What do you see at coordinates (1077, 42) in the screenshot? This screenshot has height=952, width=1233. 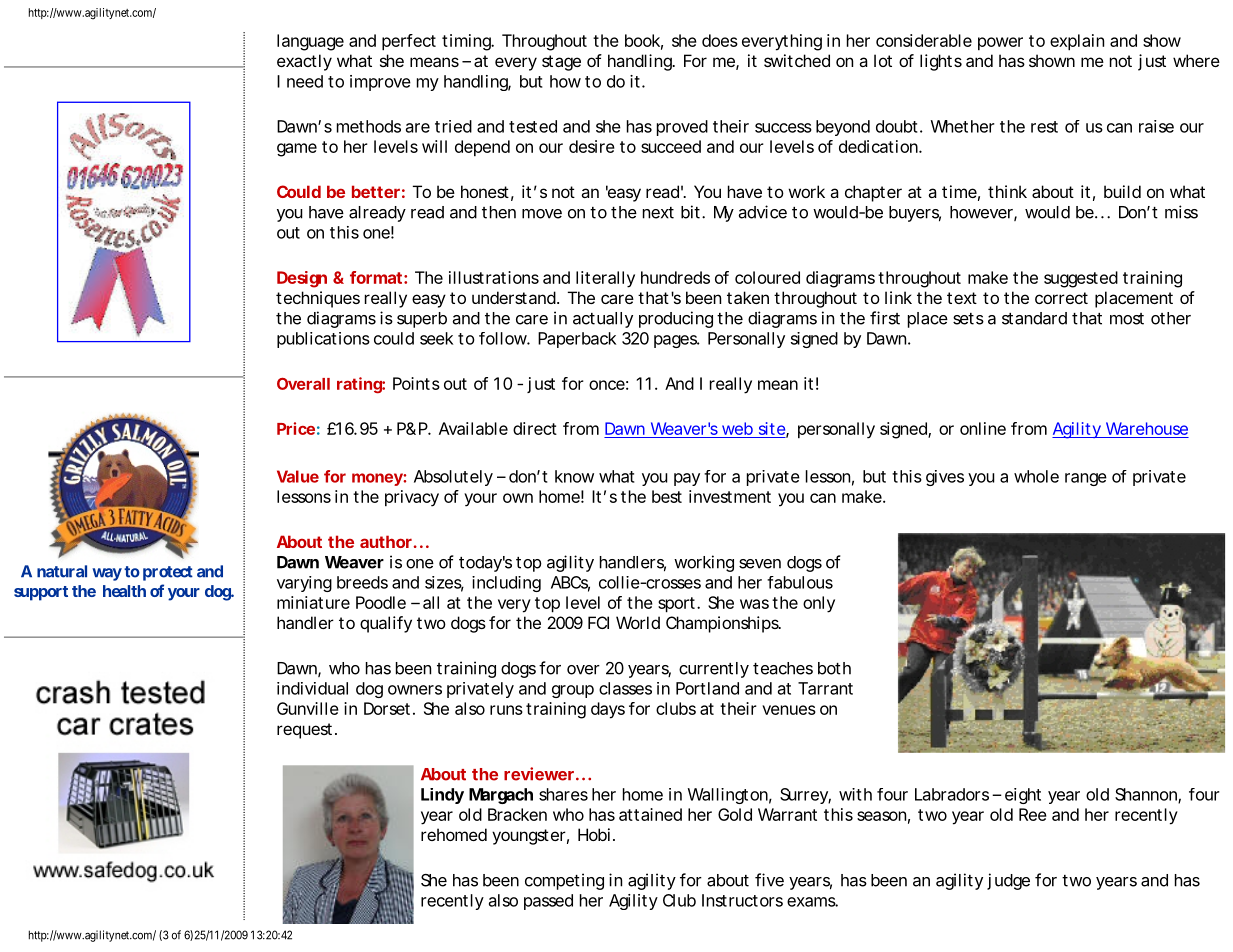 I see `explain` at bounding box center [1077, 42].
